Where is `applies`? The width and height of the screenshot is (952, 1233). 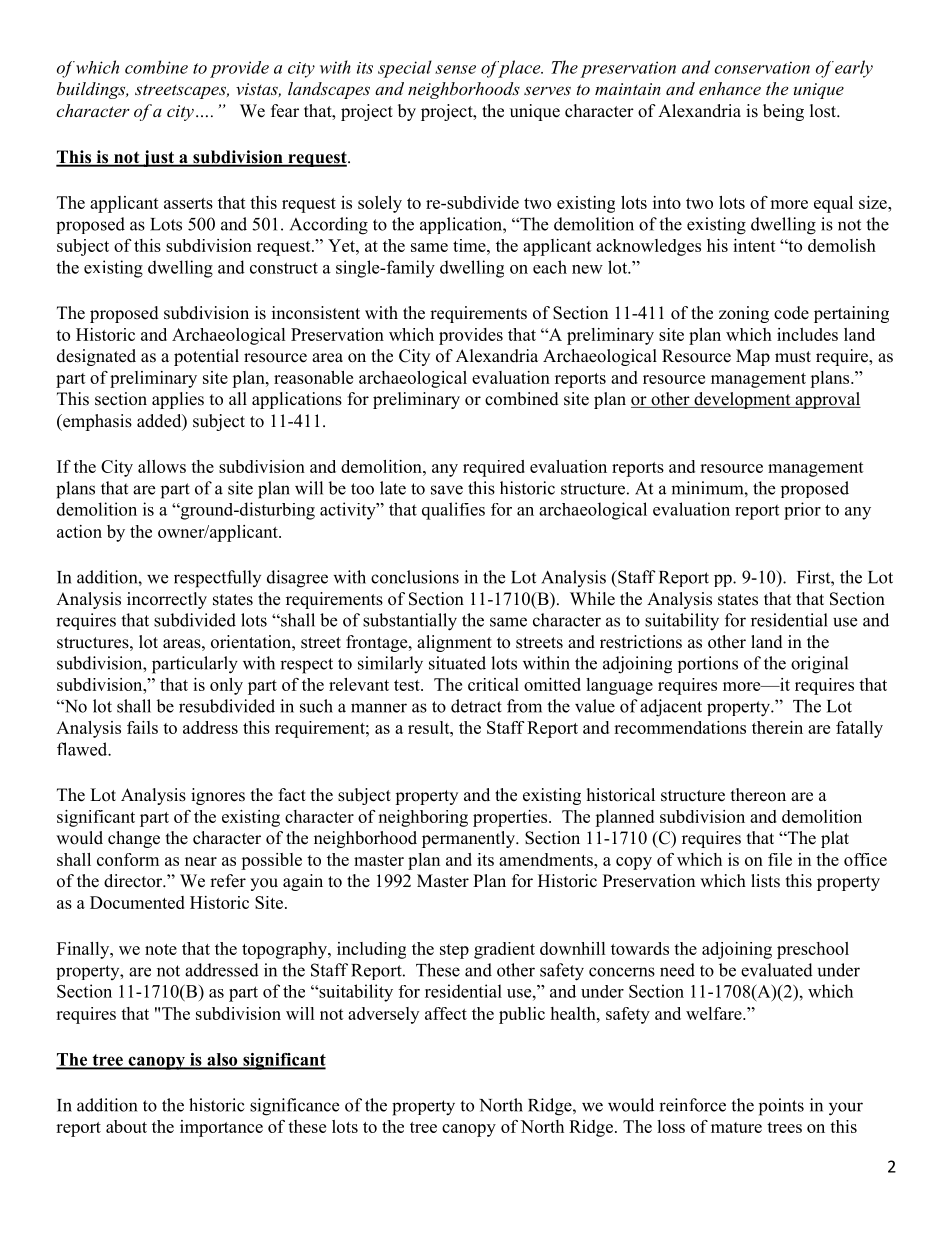 applies is located at coordinates (178, 400).
